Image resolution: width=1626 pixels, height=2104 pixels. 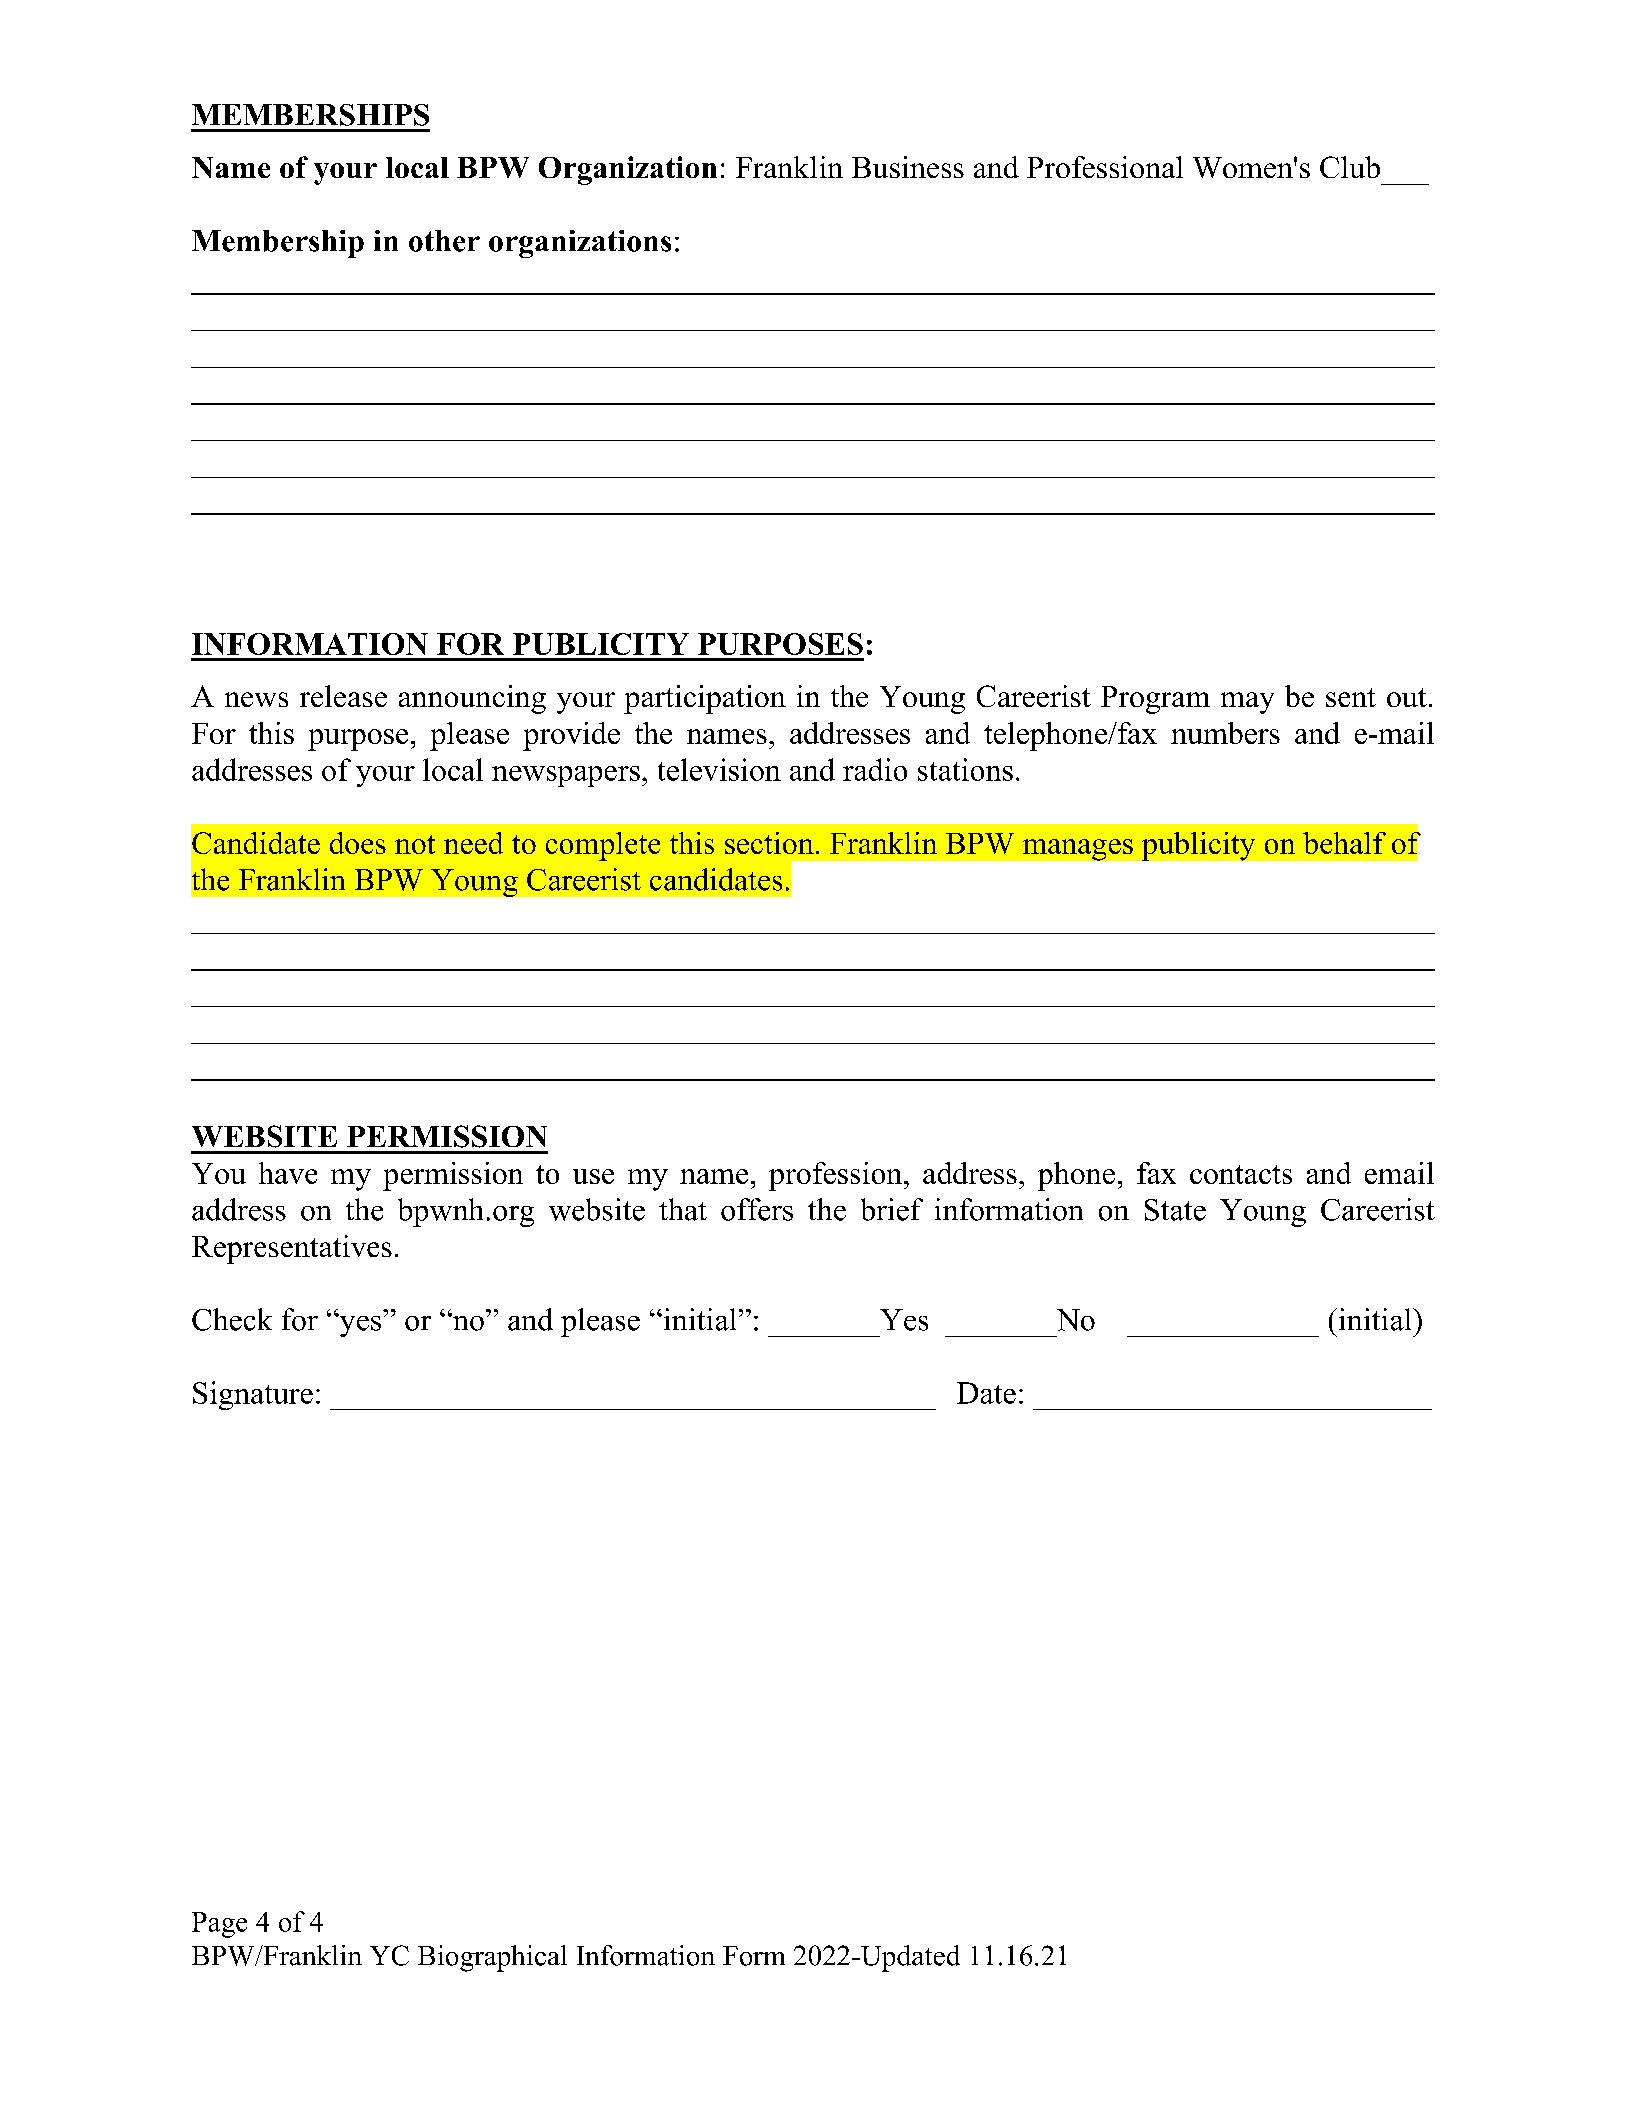 What do you see at coordinates (757, 1209) in the page?
I see `offers` at bounding box center [757, 1209].
